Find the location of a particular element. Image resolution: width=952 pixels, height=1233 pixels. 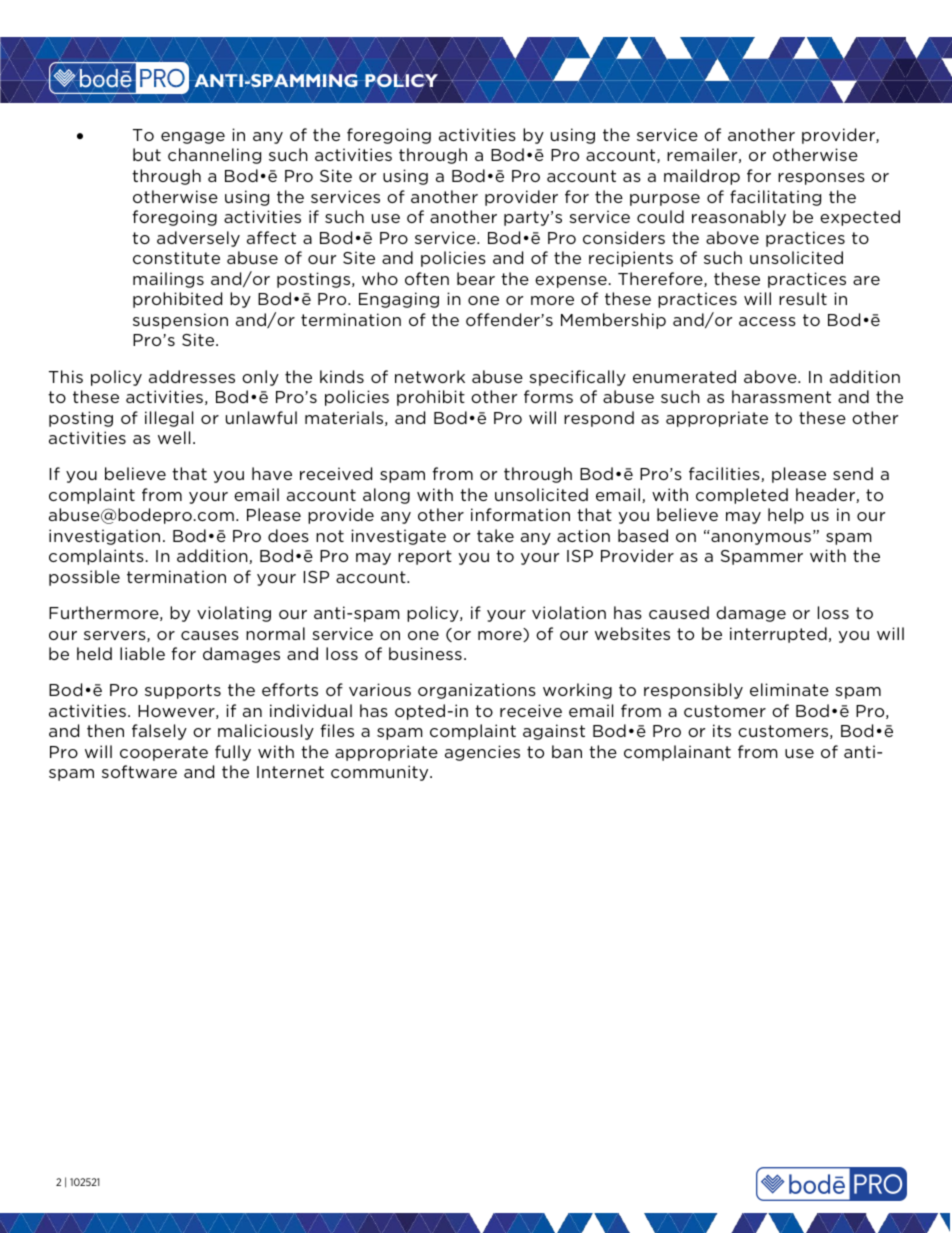

but is located at coordinates (147, 154).
